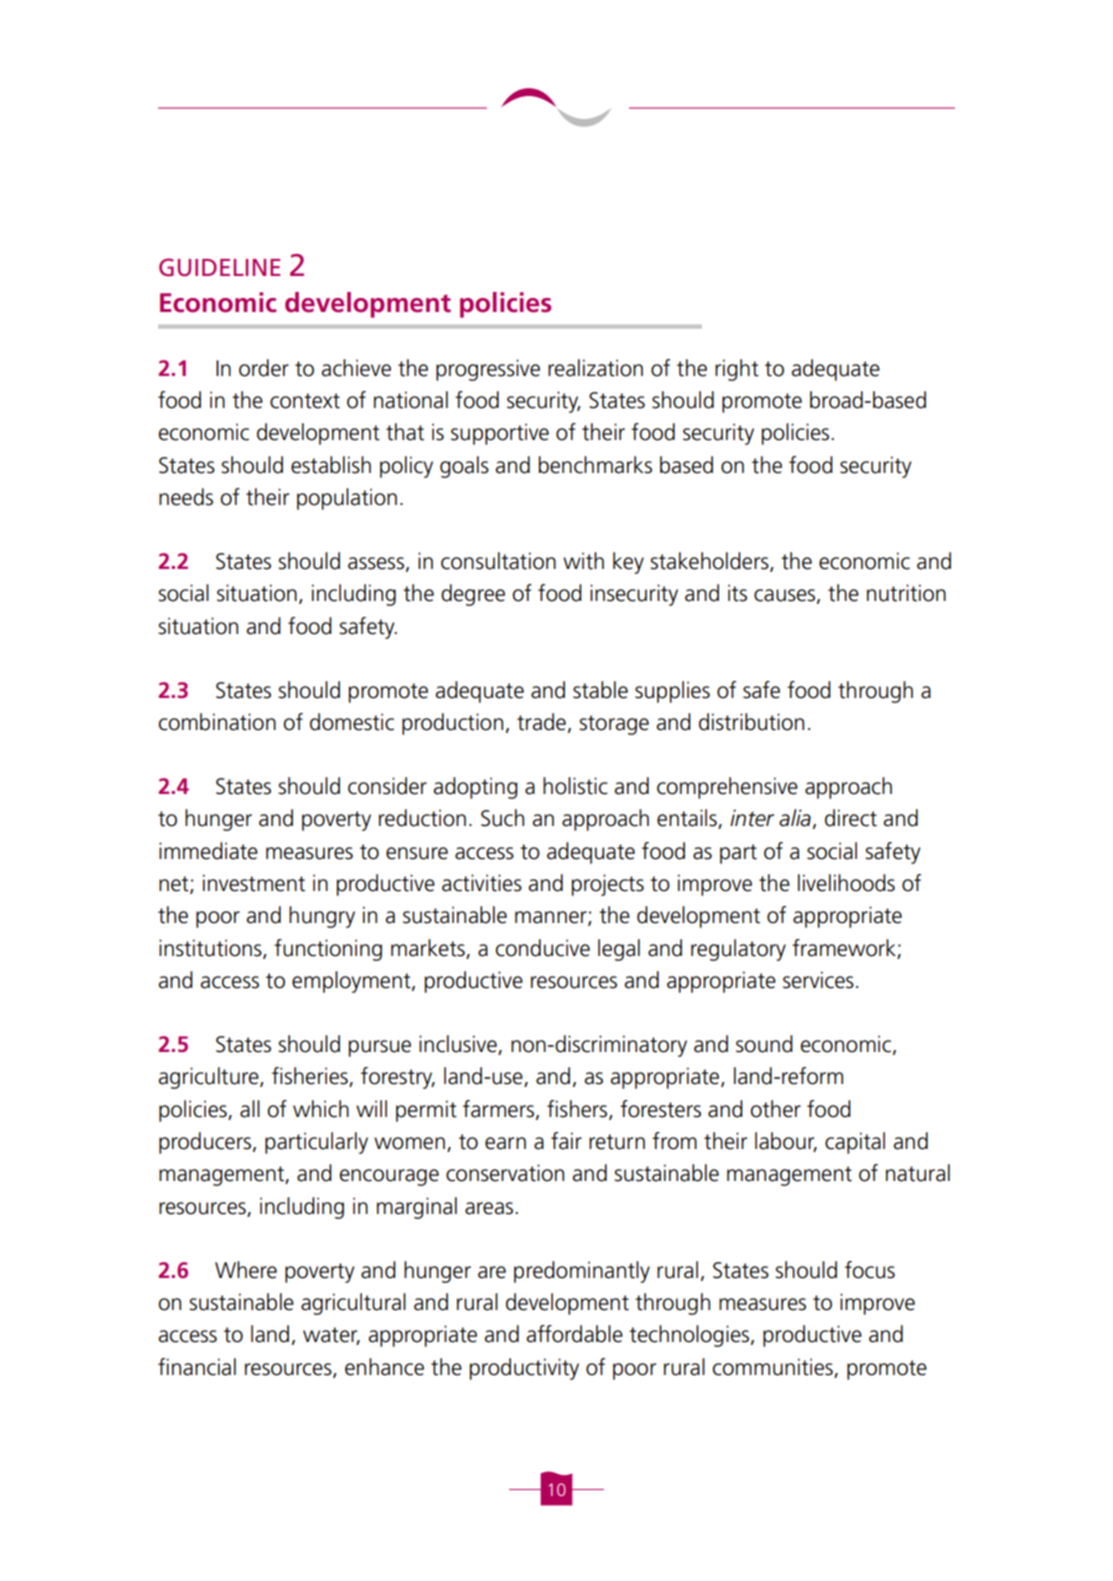  Describe the element at coordinates (737, 370) in the screenshot. I see `right` at that location.
